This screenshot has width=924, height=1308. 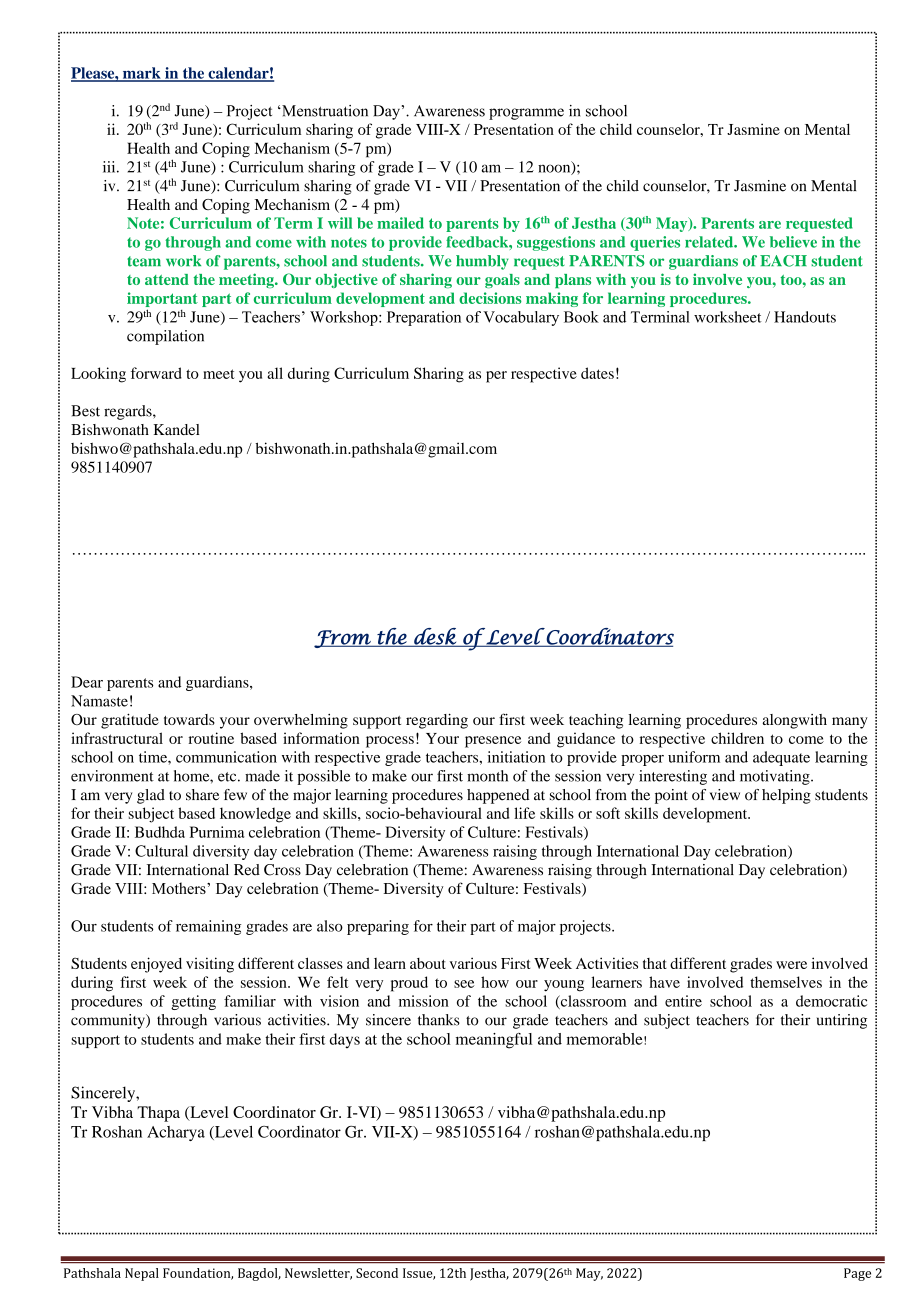 I want to click on helping, so click(x=786, y=796).
